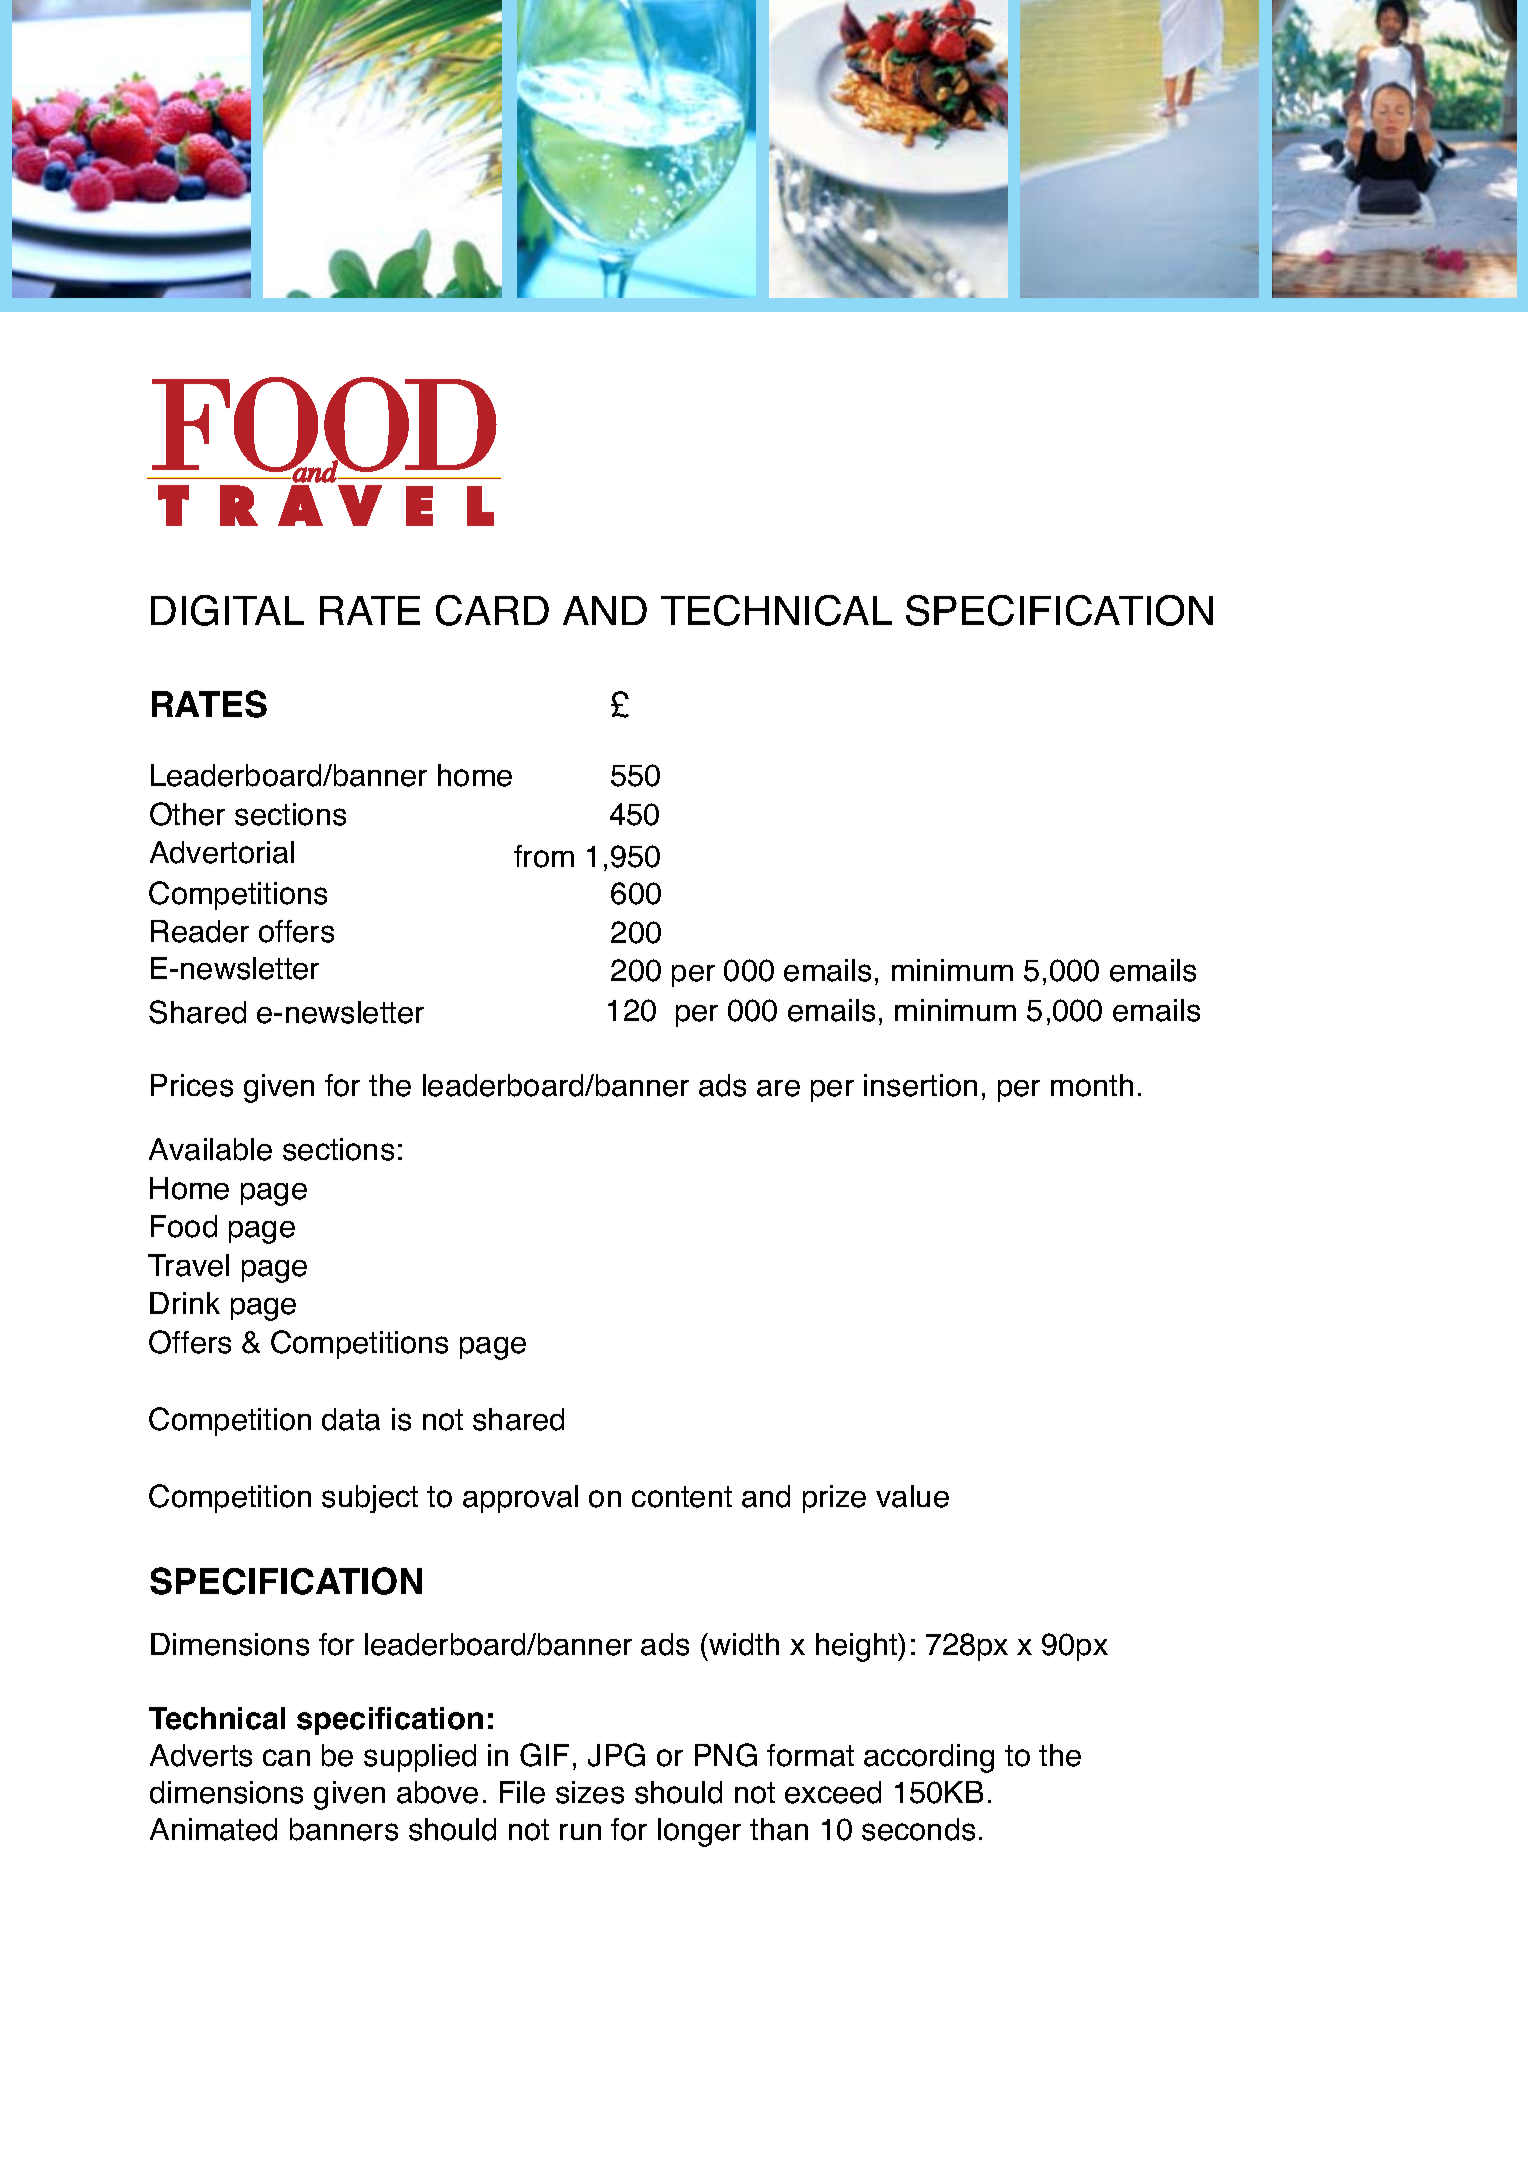  Describe the element at coordinates (492, 610) in the page. I see `CARD` at that location.
